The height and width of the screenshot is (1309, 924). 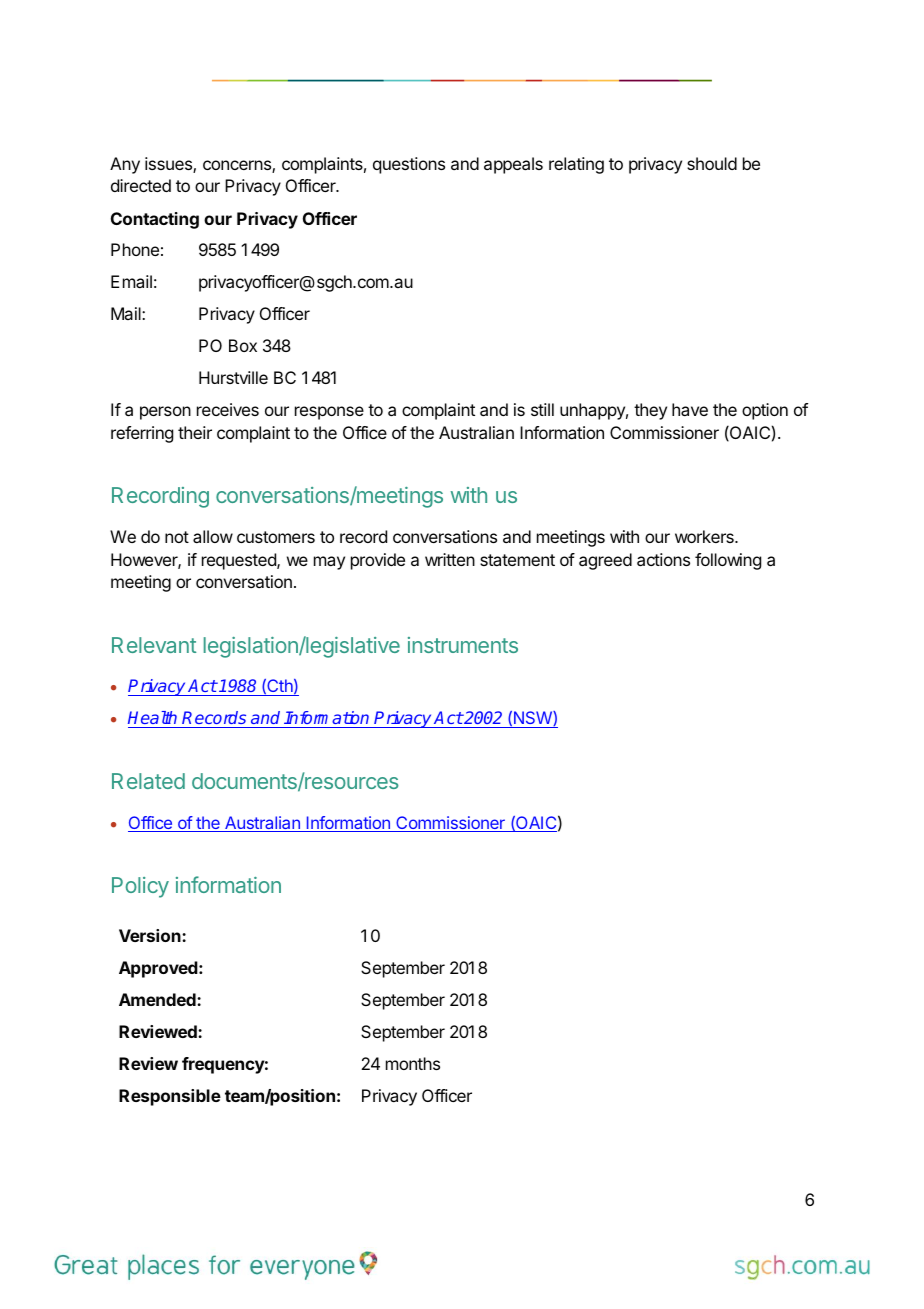 I want to click on instruments, so click(x=463, y=645).
